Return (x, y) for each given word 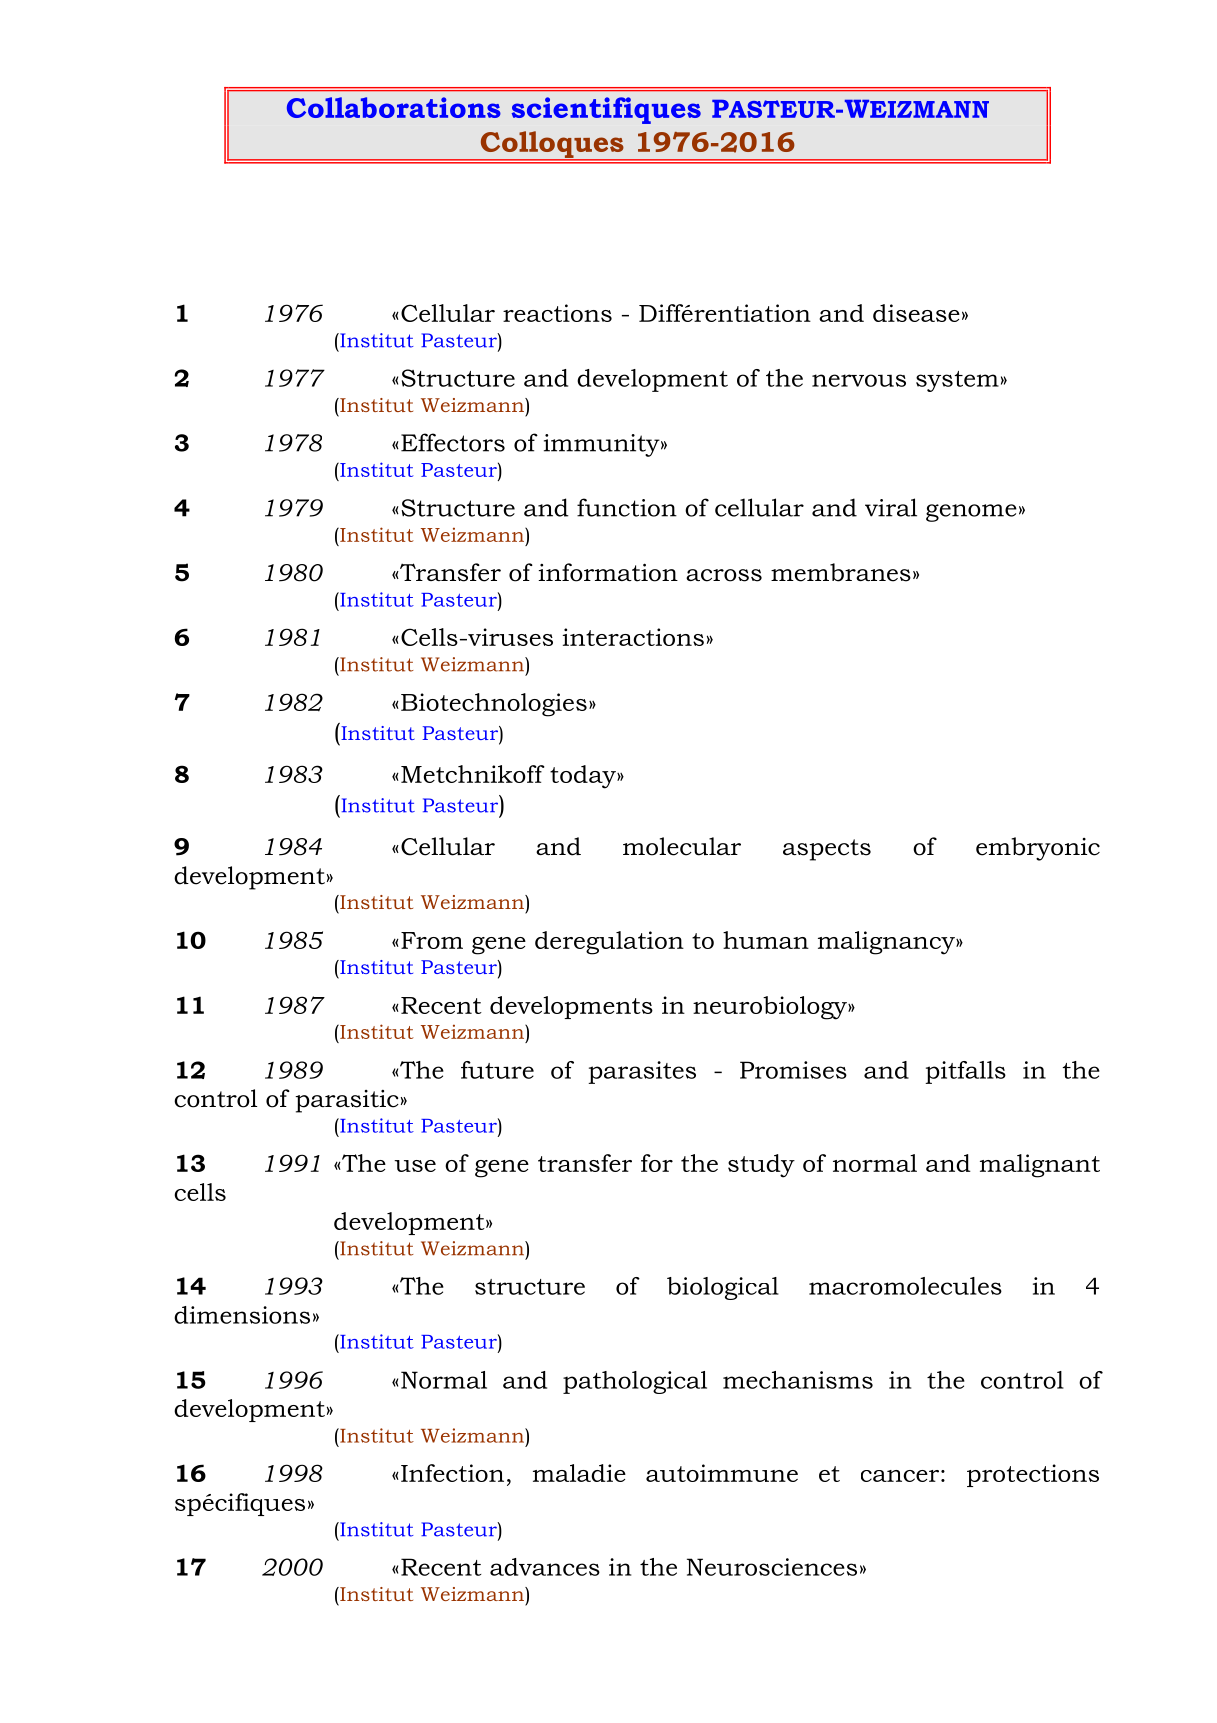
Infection (452, 1473)
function (627, 507)
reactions (557, 313)
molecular (682, 846)
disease (916, 313)
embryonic (1038, 849)
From (432, 940)
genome (971, 513)
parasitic (347, 1101)
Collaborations (394, 107)
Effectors (453, 442)
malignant (1040, 1166)
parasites (642, 1072)
